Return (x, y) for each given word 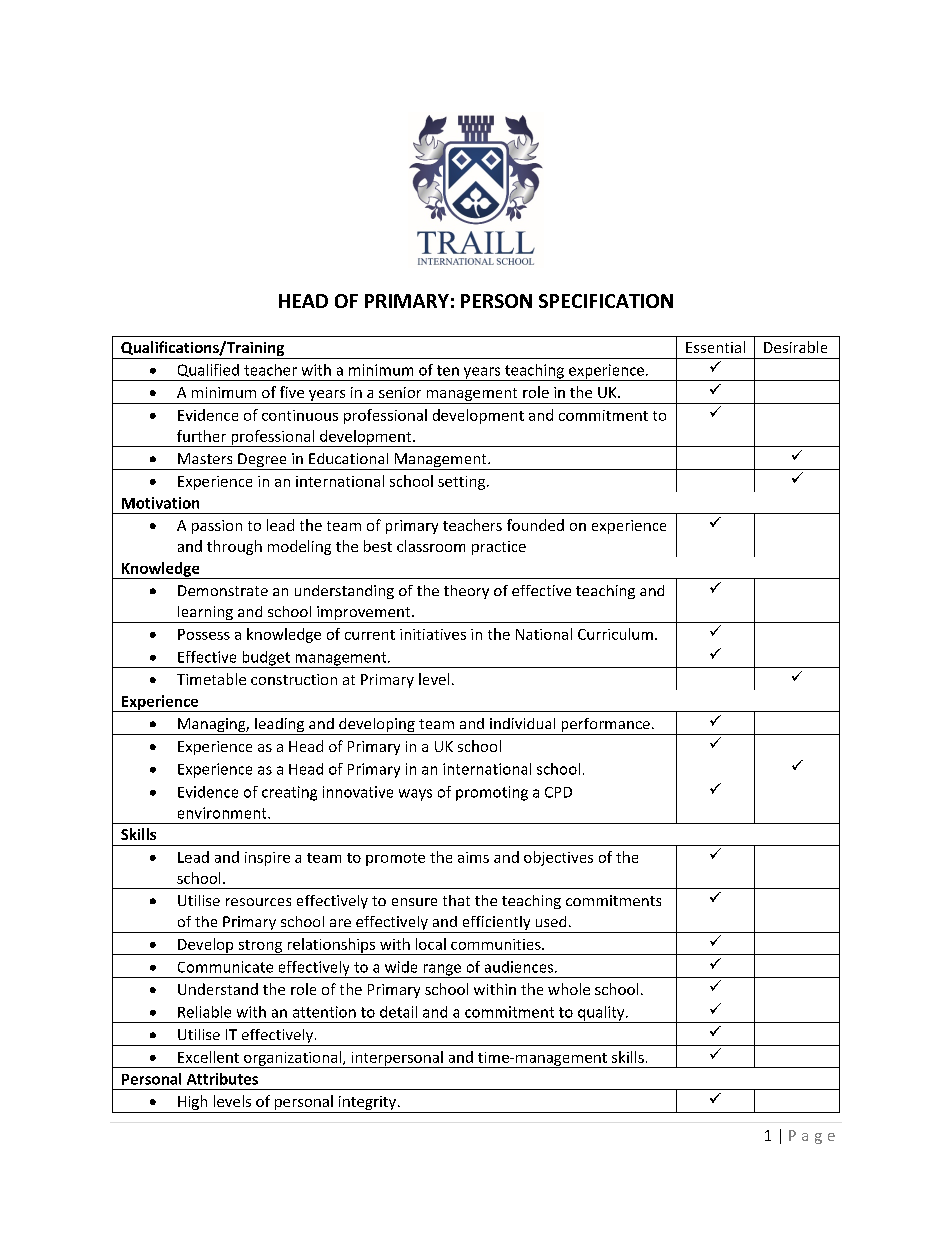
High (193, 1104)
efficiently (496, 924)
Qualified (208, 370)
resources (258, 902)
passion (217, 527)
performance (605, 726)
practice (499, 548)
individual (522, 723)
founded (535, 525)
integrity (367, 1104)
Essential (715, 347)
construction (294, 679)
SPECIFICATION (606, 301)
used (551, 921)
